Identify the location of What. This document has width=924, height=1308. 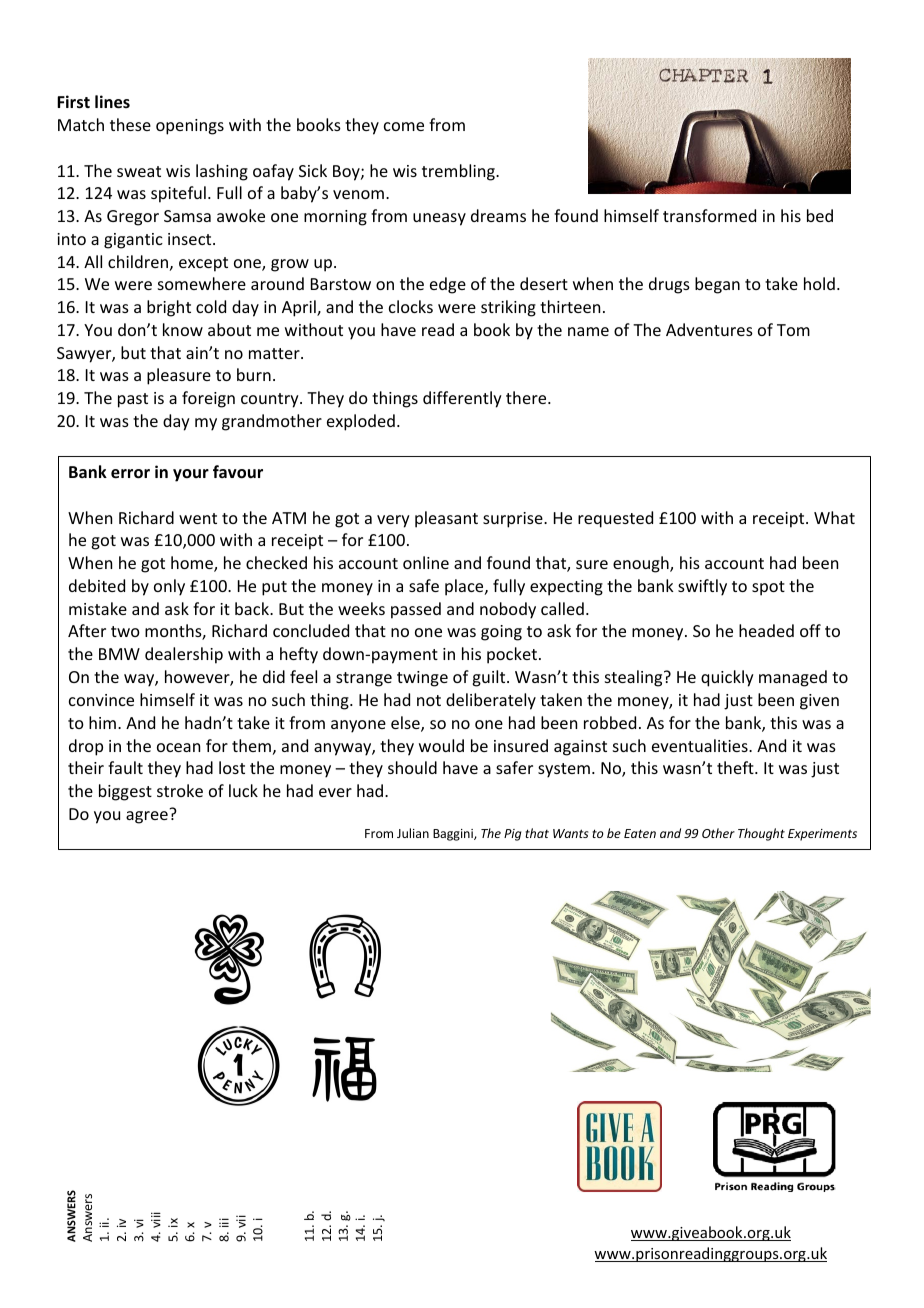
(834, 517).
